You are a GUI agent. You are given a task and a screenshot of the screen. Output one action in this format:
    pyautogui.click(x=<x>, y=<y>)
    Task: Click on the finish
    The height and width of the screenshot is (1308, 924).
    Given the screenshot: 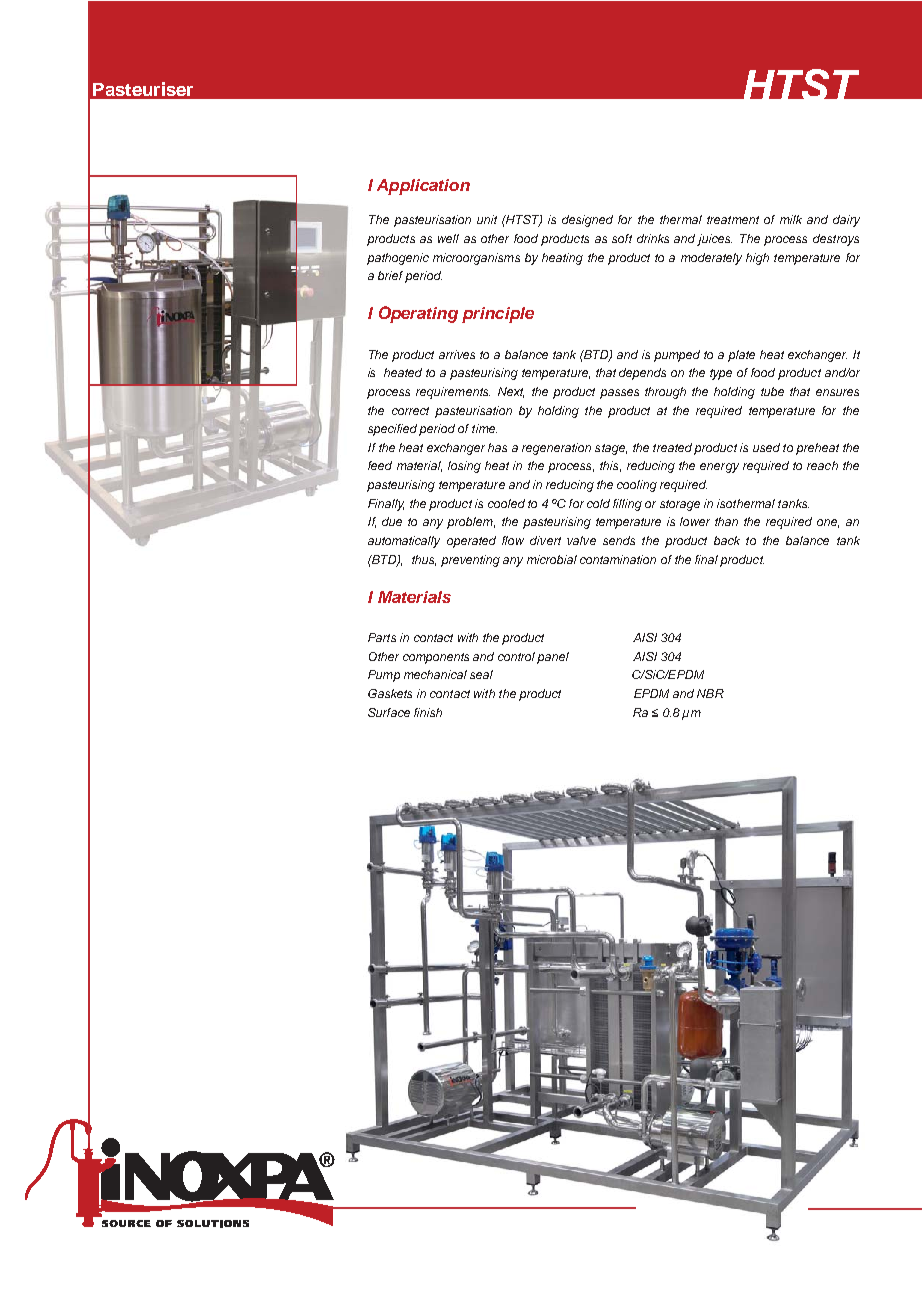 What is the action you would take?
    pyautogui.click(x=428, y=712)
